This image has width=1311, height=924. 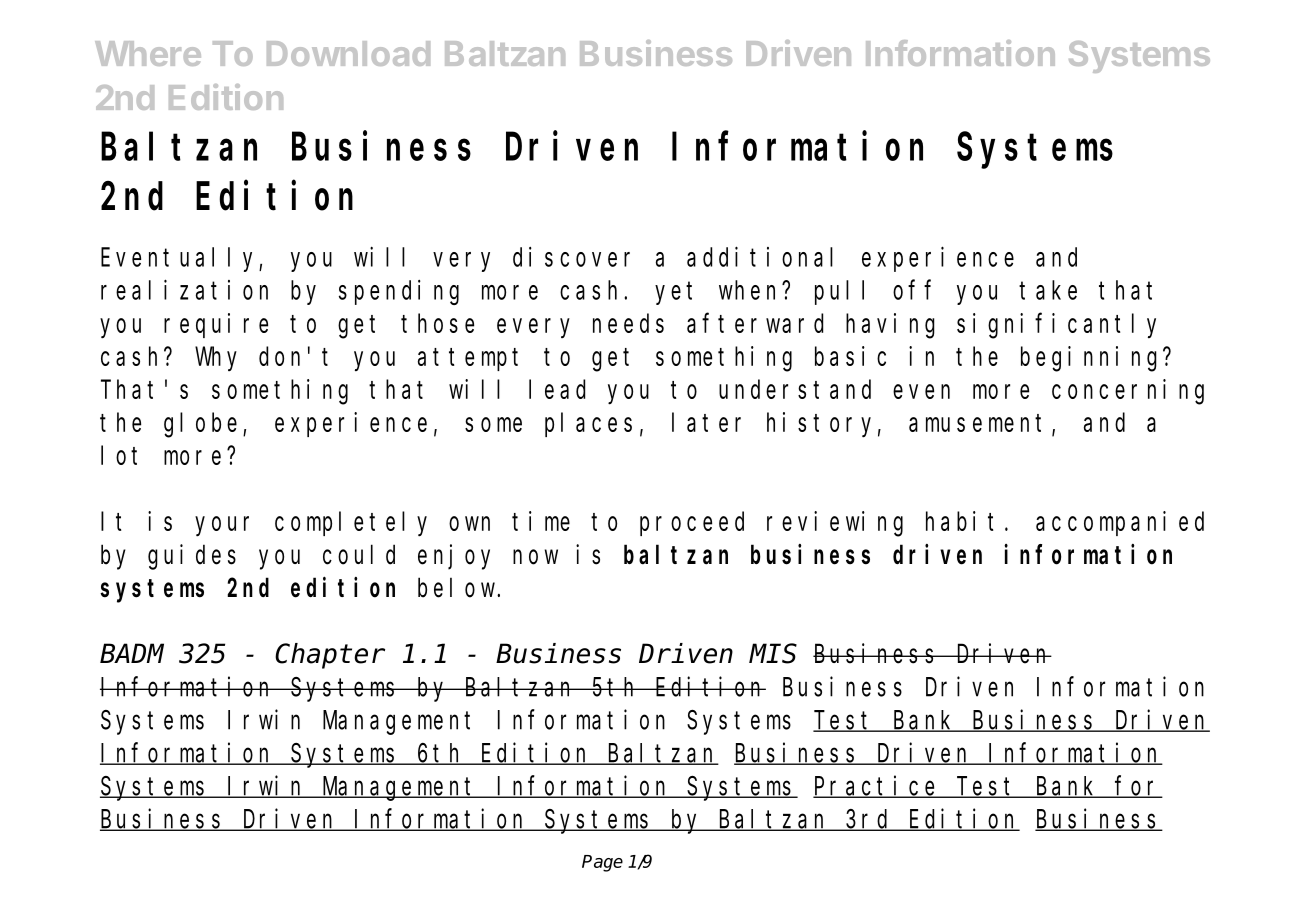 I want to click on guides, so click(x=192, y=557).
